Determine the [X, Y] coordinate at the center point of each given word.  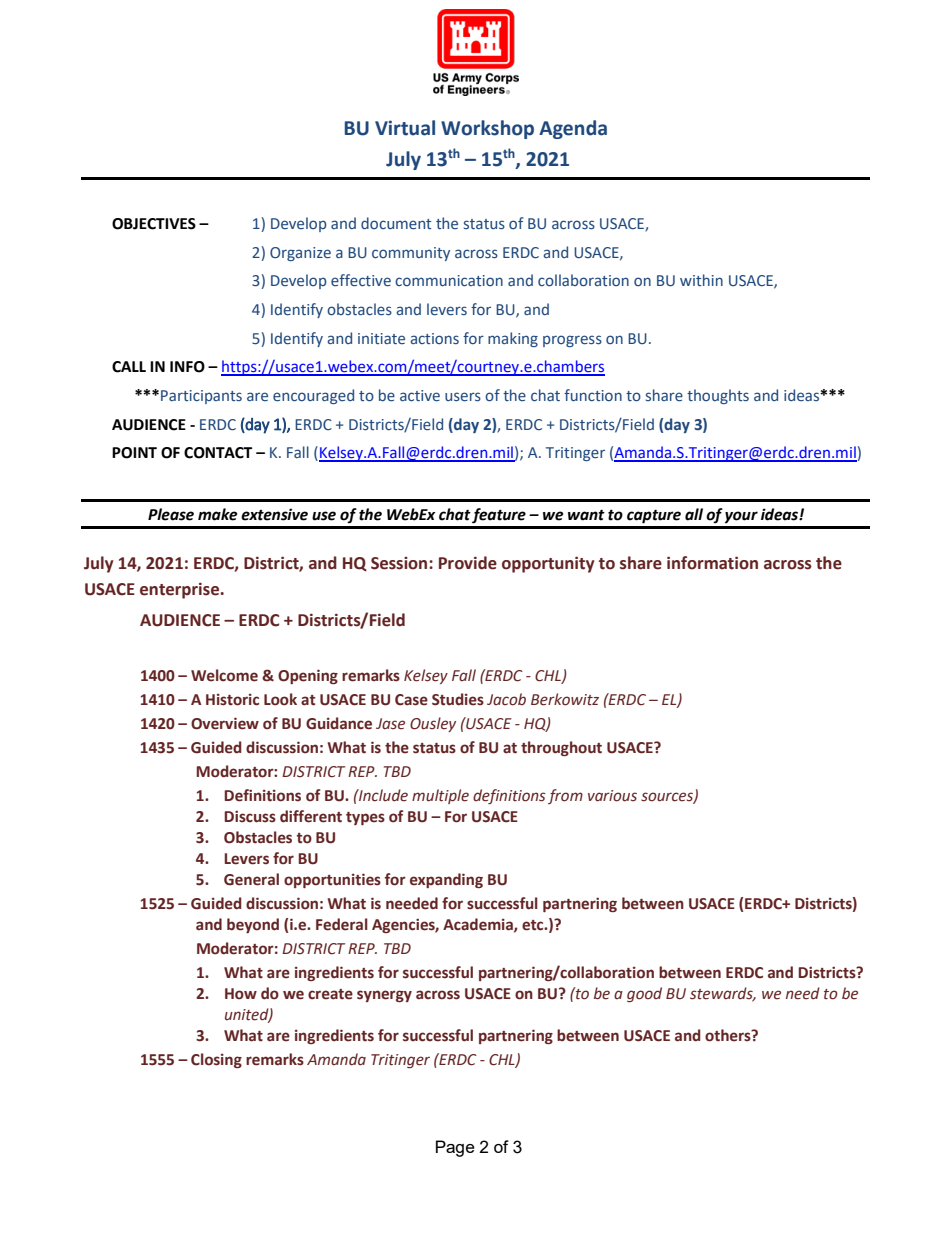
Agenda [573, 129]
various [612, 796]
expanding [446, 880]
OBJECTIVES [154, 224]
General [251, 879]
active [420, 396]
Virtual [405, 128]
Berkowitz [565, 699]
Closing [216, 1060]
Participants [201, 397]
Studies [458, 699]
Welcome [224, 675]
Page [455, 1148]
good [644, 994]
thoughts [718, 396]
